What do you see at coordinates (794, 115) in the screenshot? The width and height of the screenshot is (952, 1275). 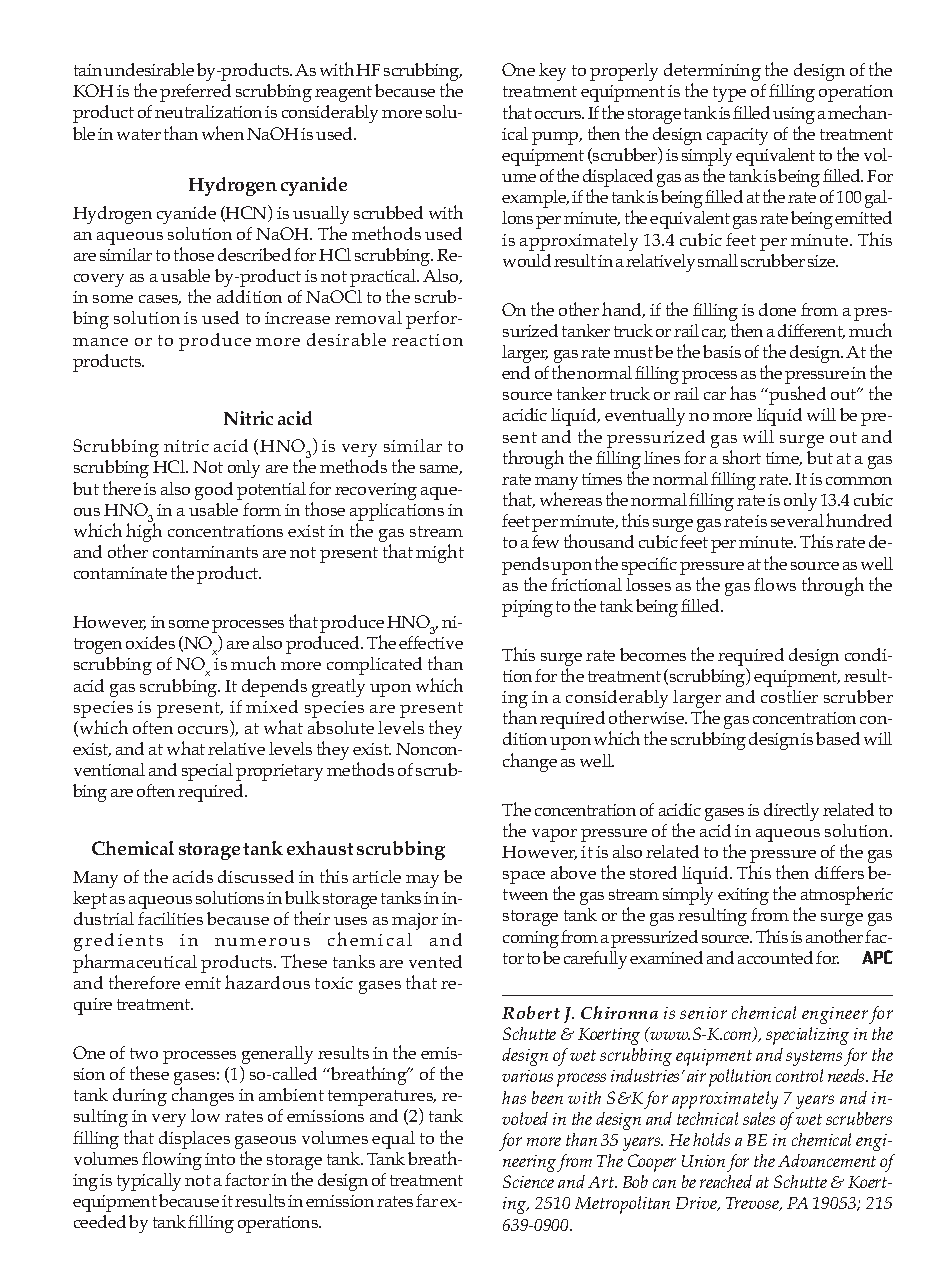 I see `using` at bounding box center [794, 115].
